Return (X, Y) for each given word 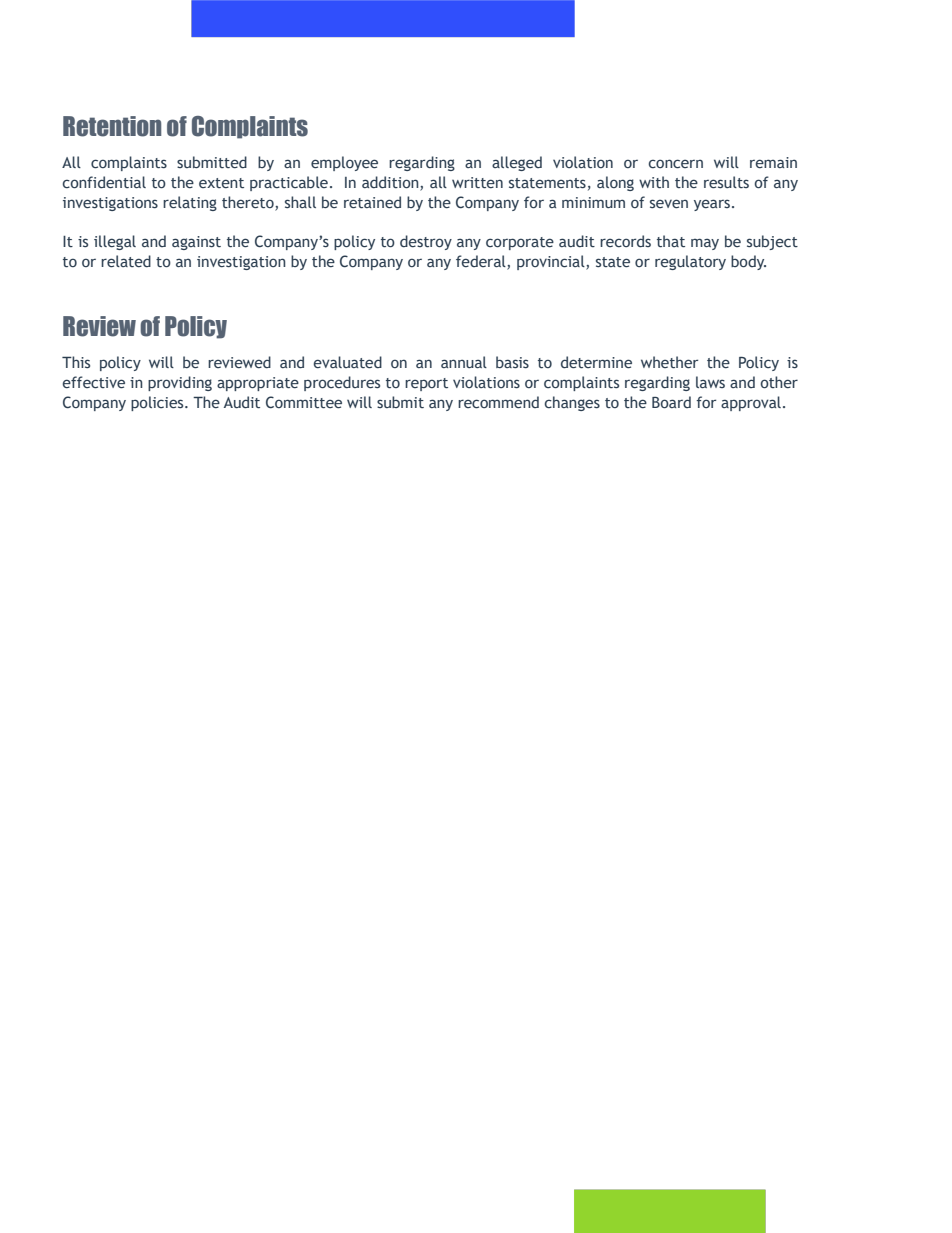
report (426, 384)
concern (676, 164)
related (126, 261)
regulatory (690, 262)
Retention (112, 126)
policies (158, 403)
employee (344, 163)
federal (482, 262)
